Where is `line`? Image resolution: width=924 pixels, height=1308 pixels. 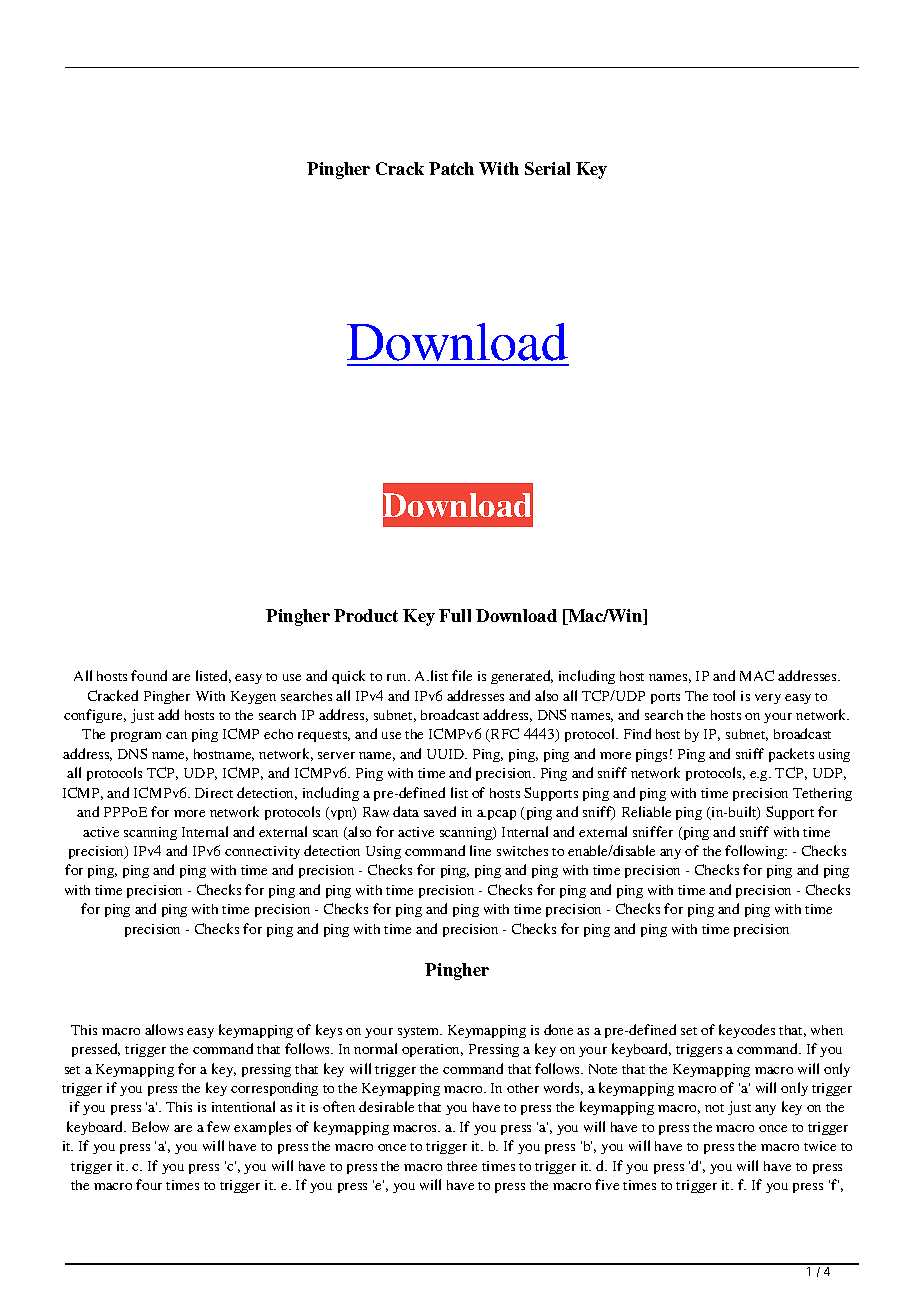 line is located at coordinates (480, 850).
